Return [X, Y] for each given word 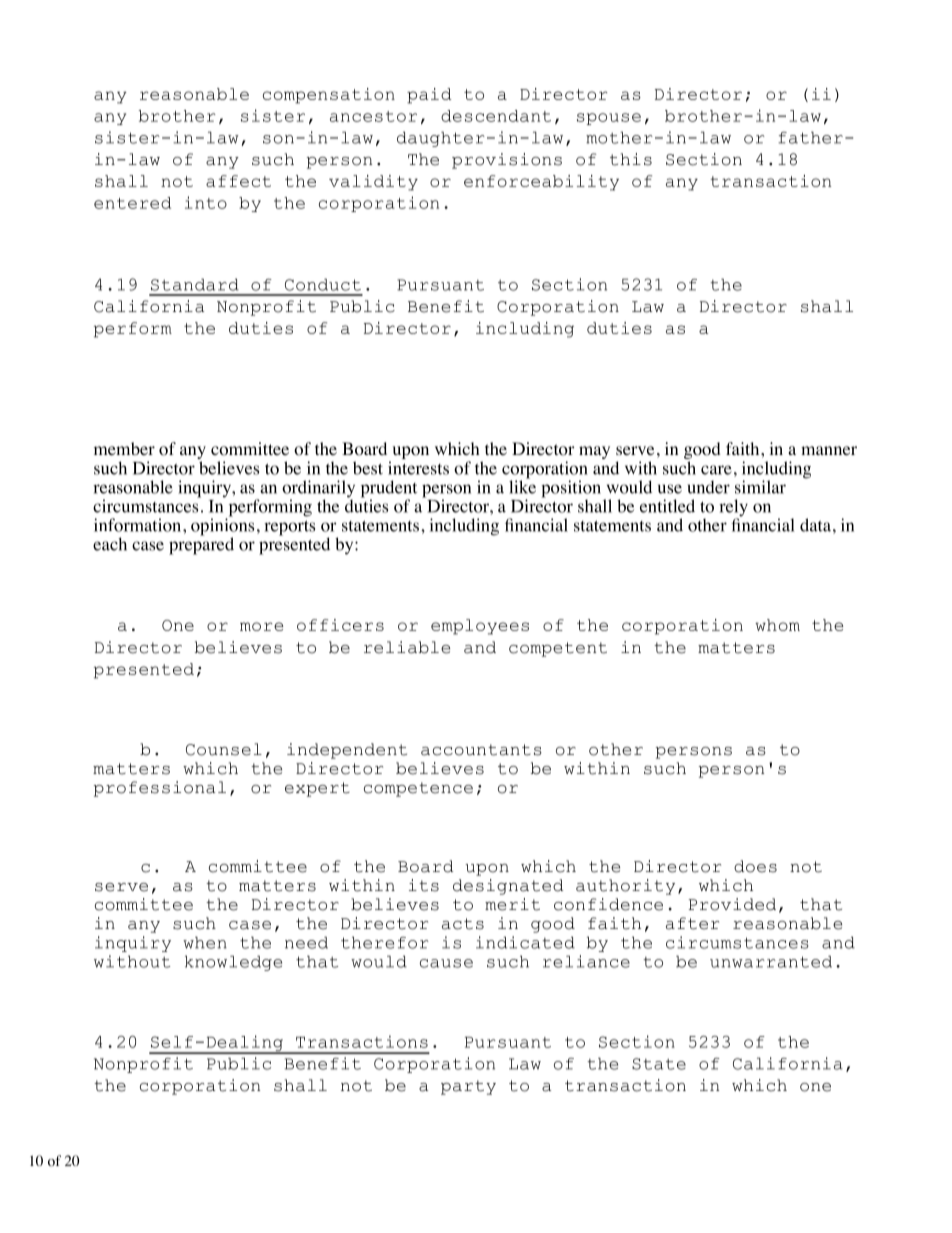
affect [238, 181]
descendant [496, 116]
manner [829, 450]
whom [777, 625]
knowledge [233, 963]
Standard [195, 284]
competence [418, 789]
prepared [201, 545]
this [631, 159]
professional [160, 789]
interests [418, 468]
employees [480, 627]
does [755, 866]
